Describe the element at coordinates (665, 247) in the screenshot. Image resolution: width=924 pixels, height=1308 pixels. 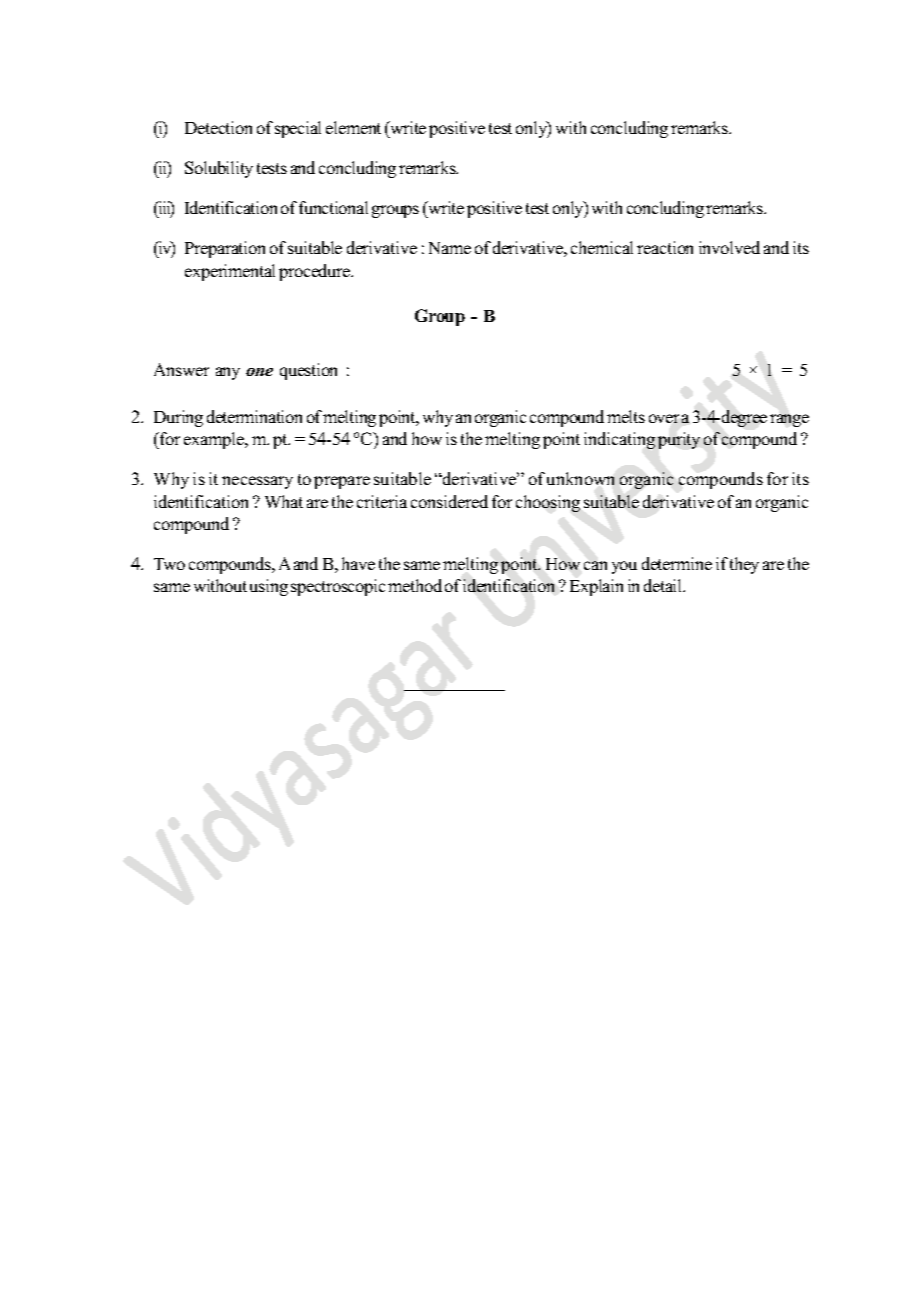
I see `reaction` at that location.
